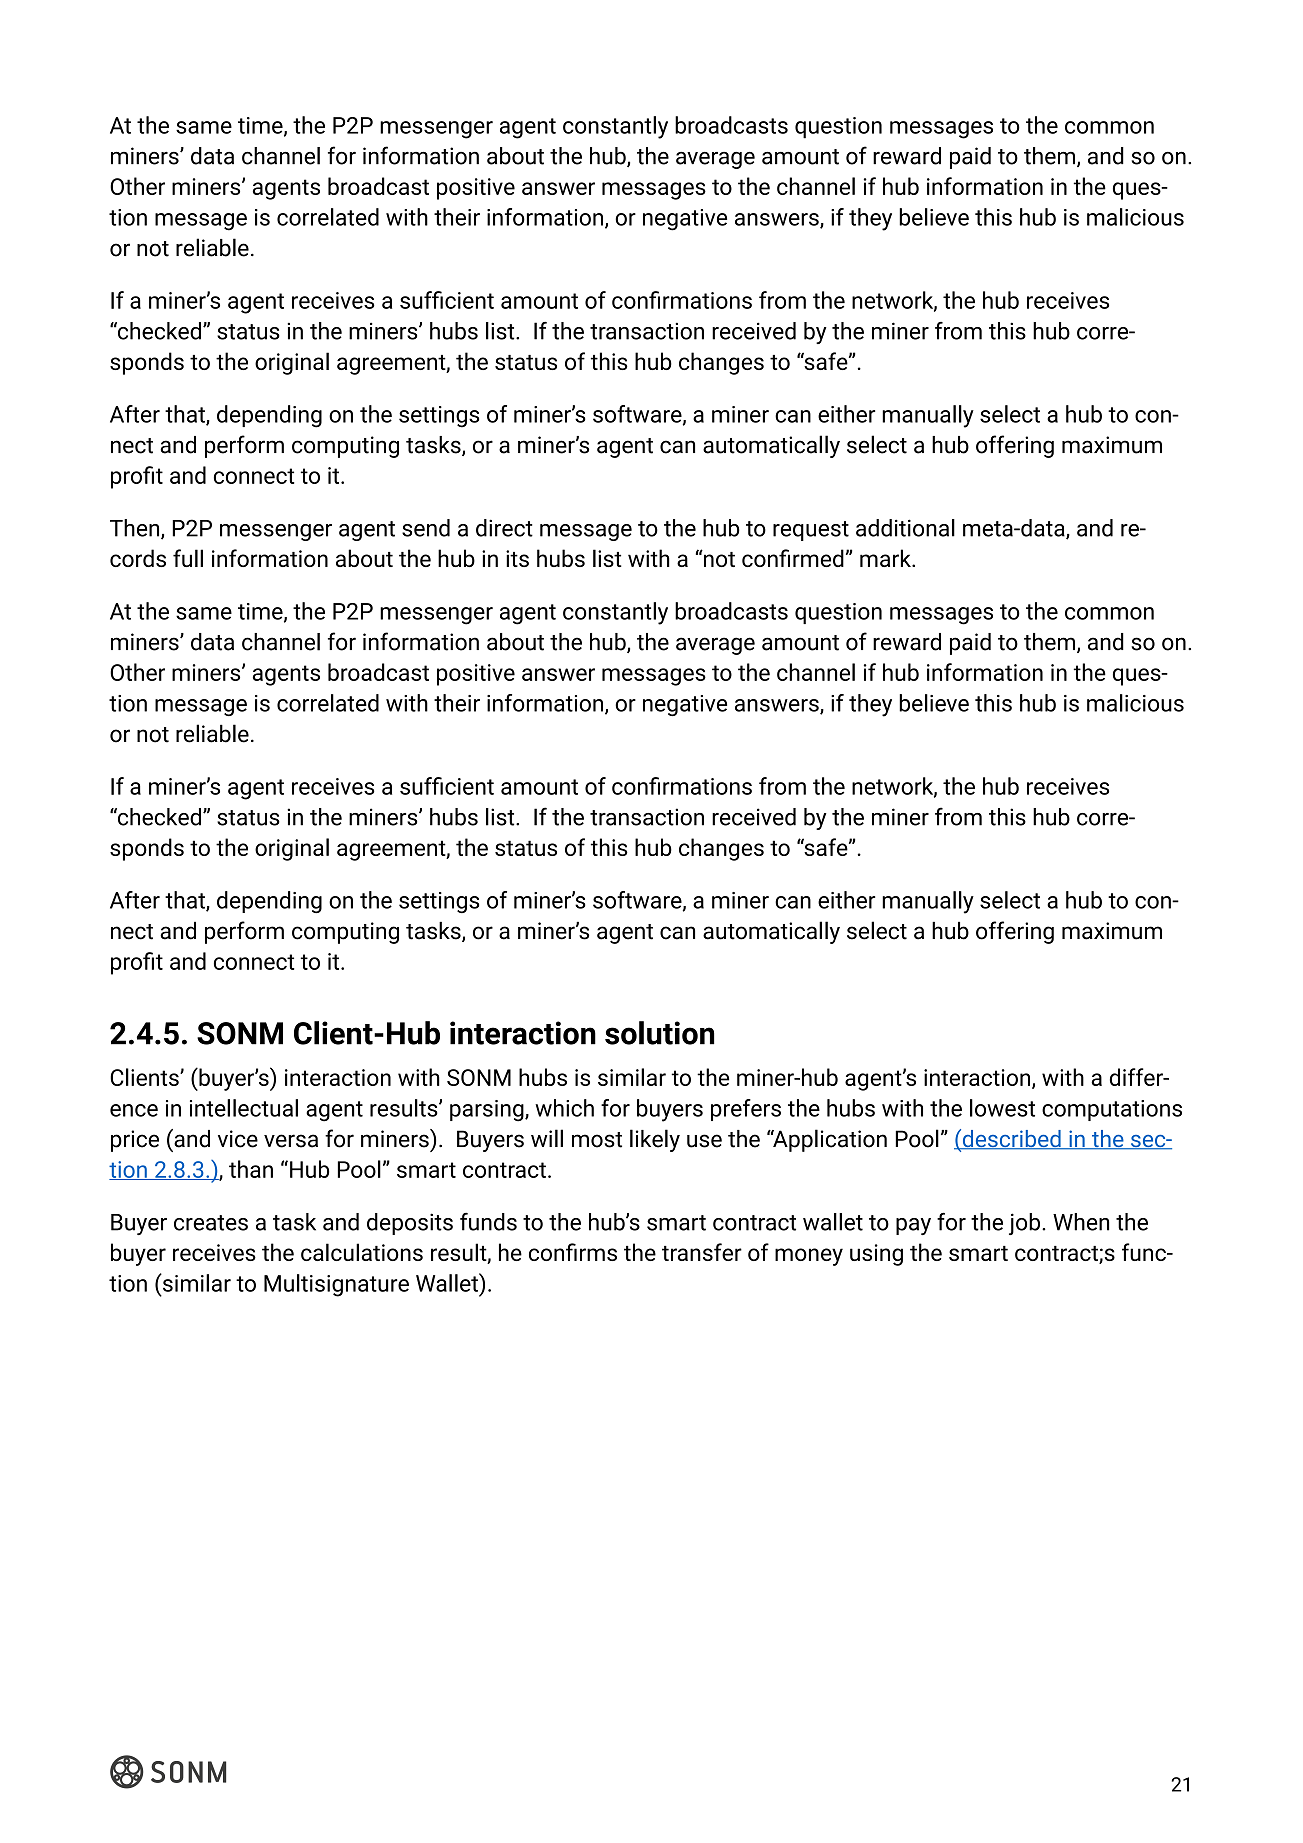 The width and height of the page is (1303, 1843). What do you see at coordinates (564, 1108) in the page?
I see `which` at bounding box center [564, 1108].
